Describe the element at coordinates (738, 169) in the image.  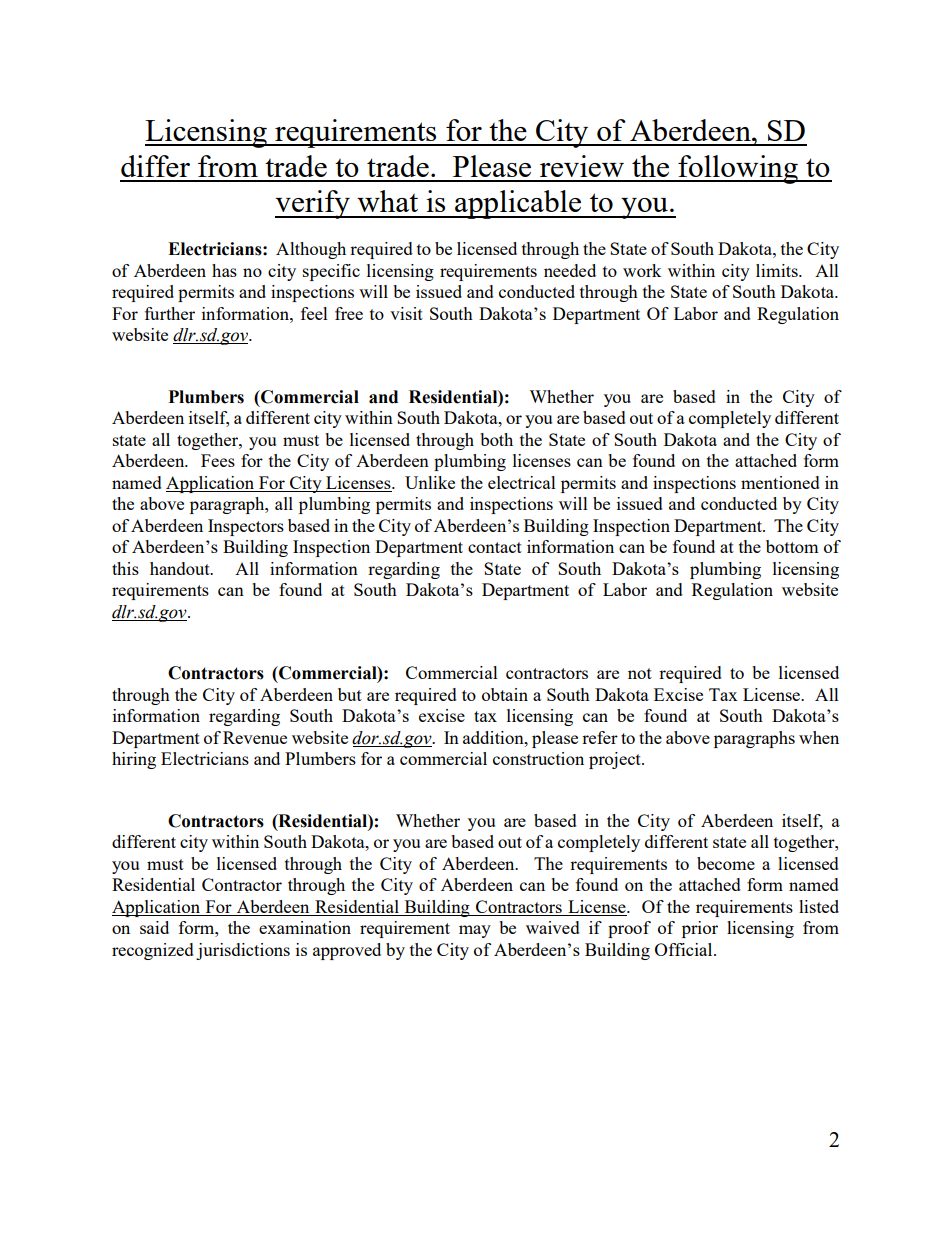
I see `following` at that location.
